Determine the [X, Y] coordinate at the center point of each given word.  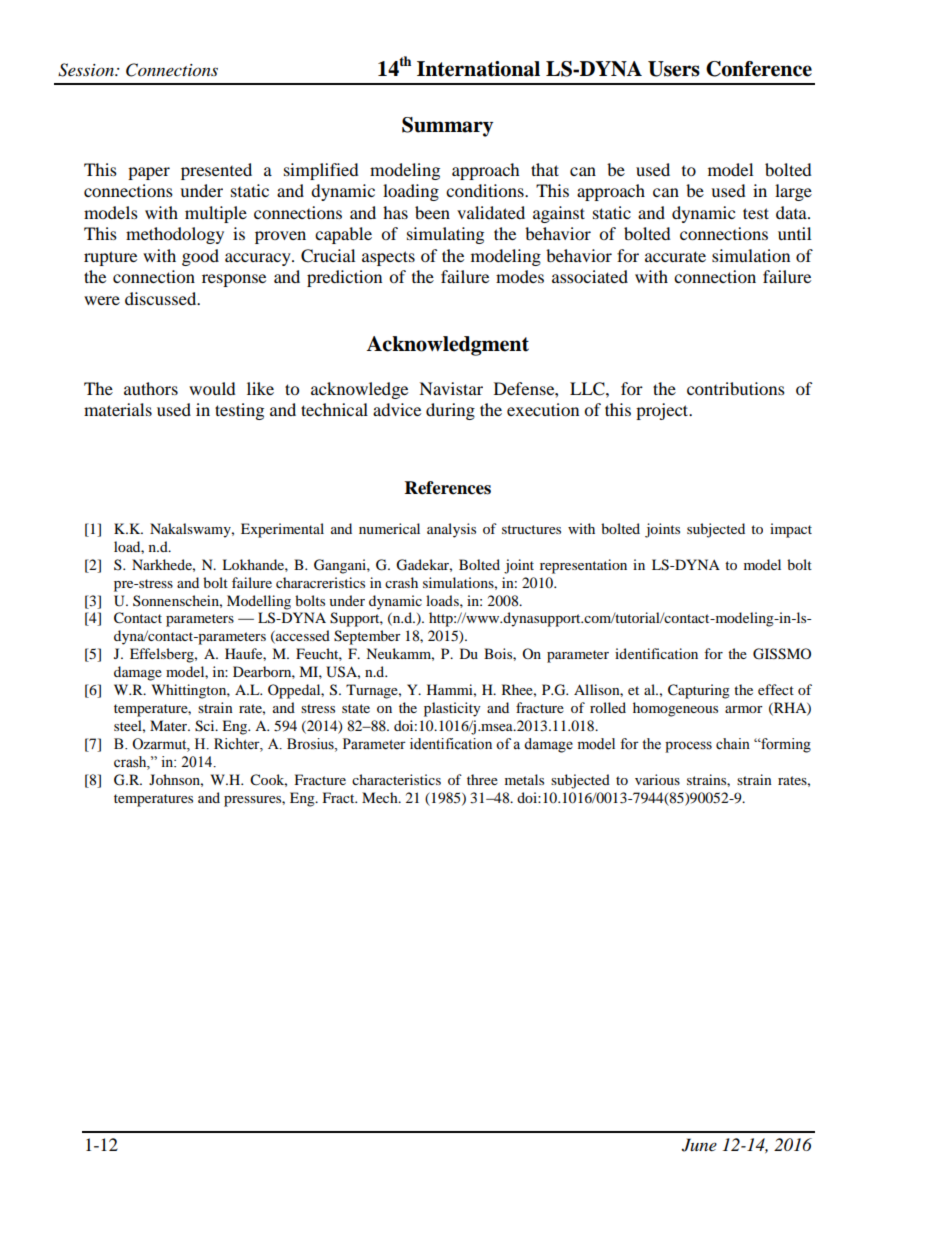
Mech [381, 797]
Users [674, 69]
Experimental [282, 530]
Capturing [699, 691]
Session [87, 70]
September [367, 637]
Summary [447, 127]
